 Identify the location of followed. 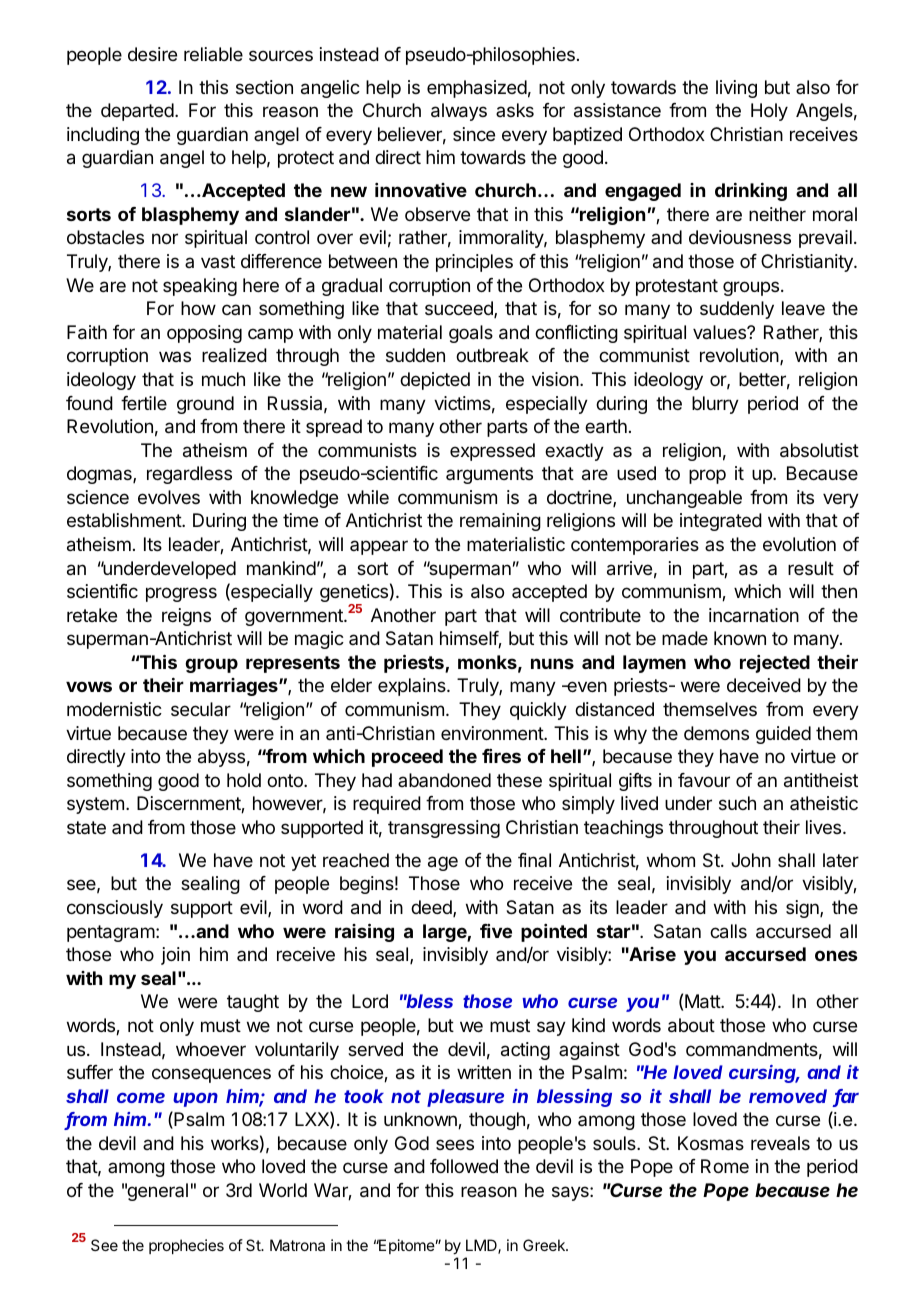
(464, 1166).
